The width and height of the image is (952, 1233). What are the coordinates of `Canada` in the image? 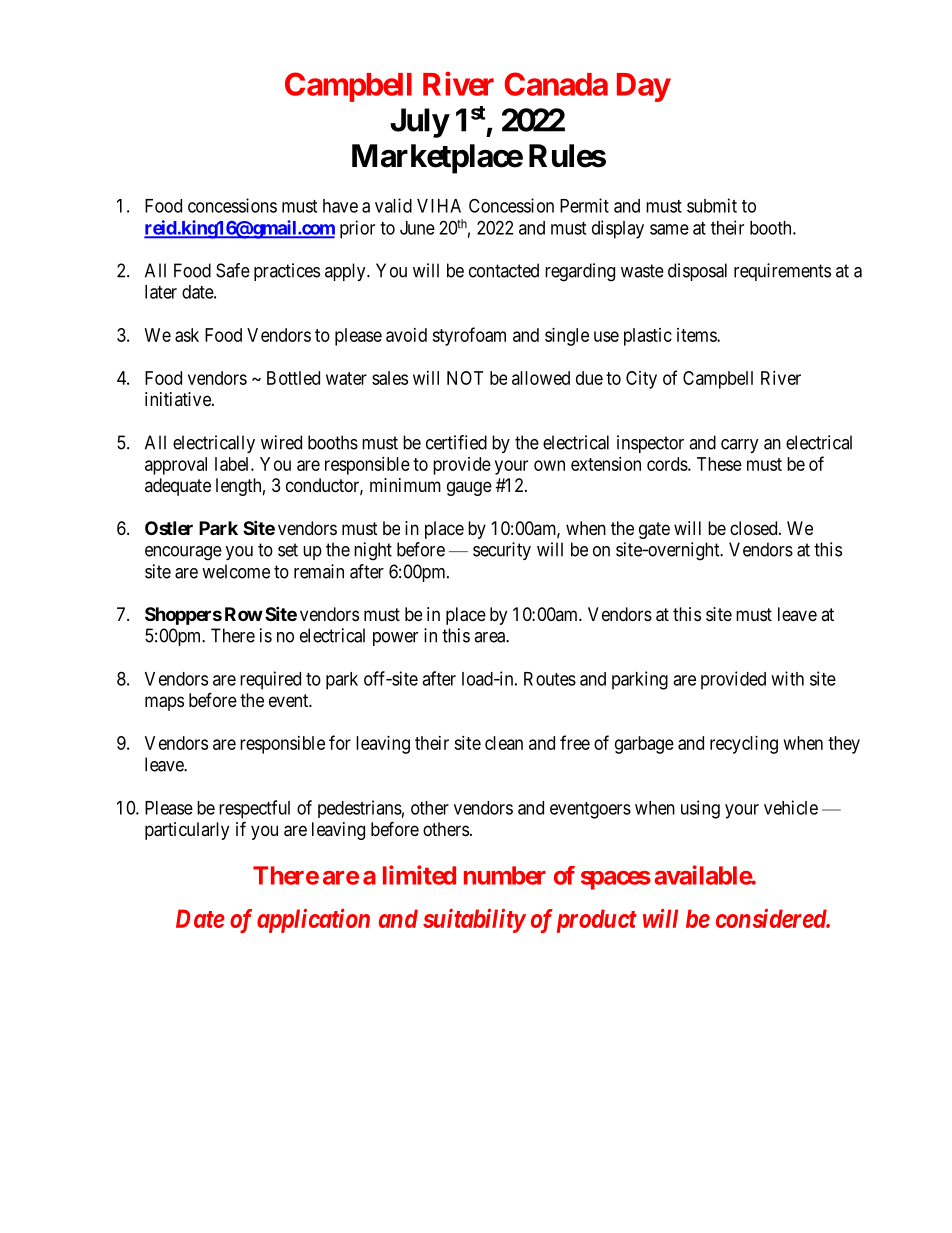 It's located at (556, 84).
